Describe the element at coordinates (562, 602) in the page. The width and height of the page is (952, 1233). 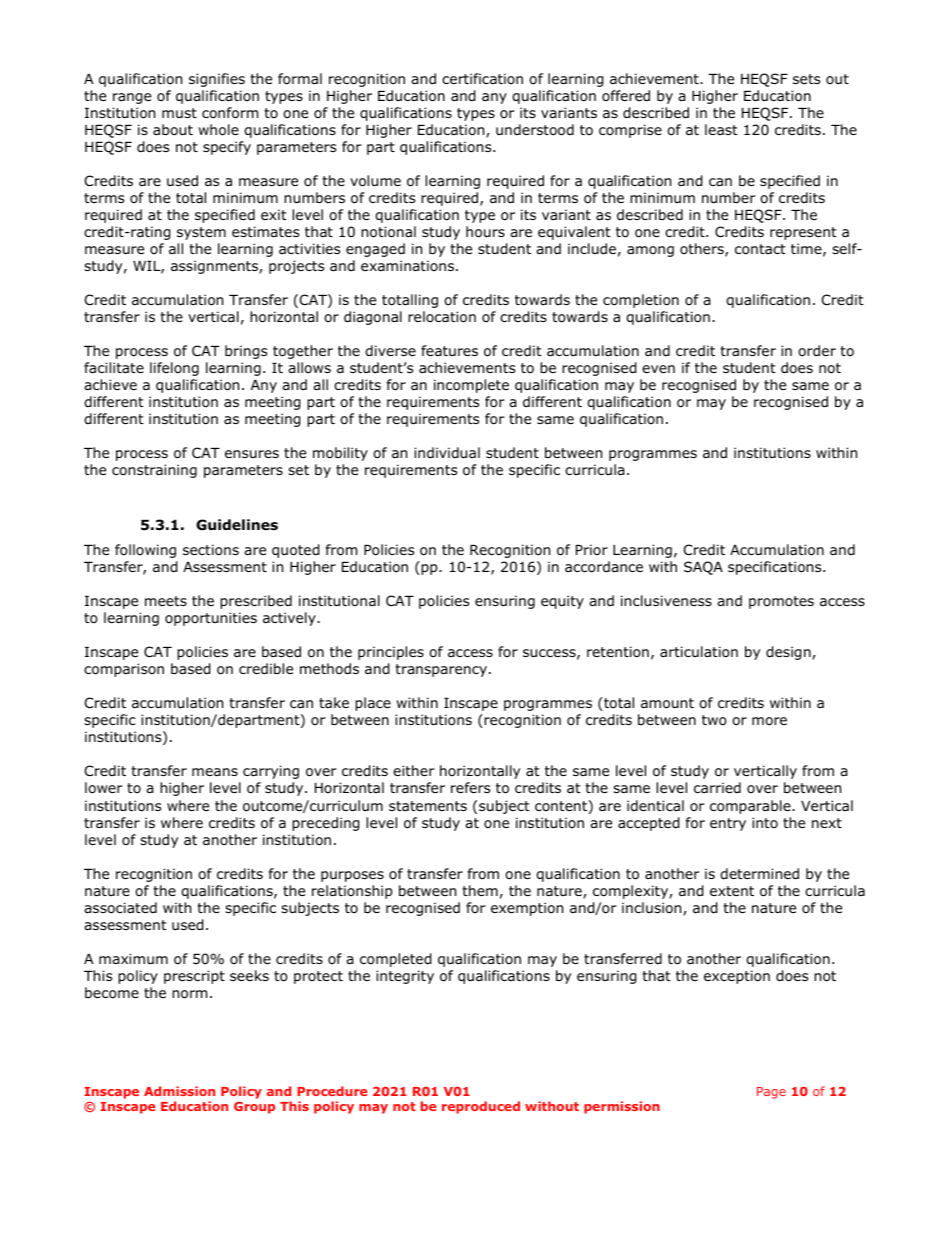
I see `equity` at that location.
